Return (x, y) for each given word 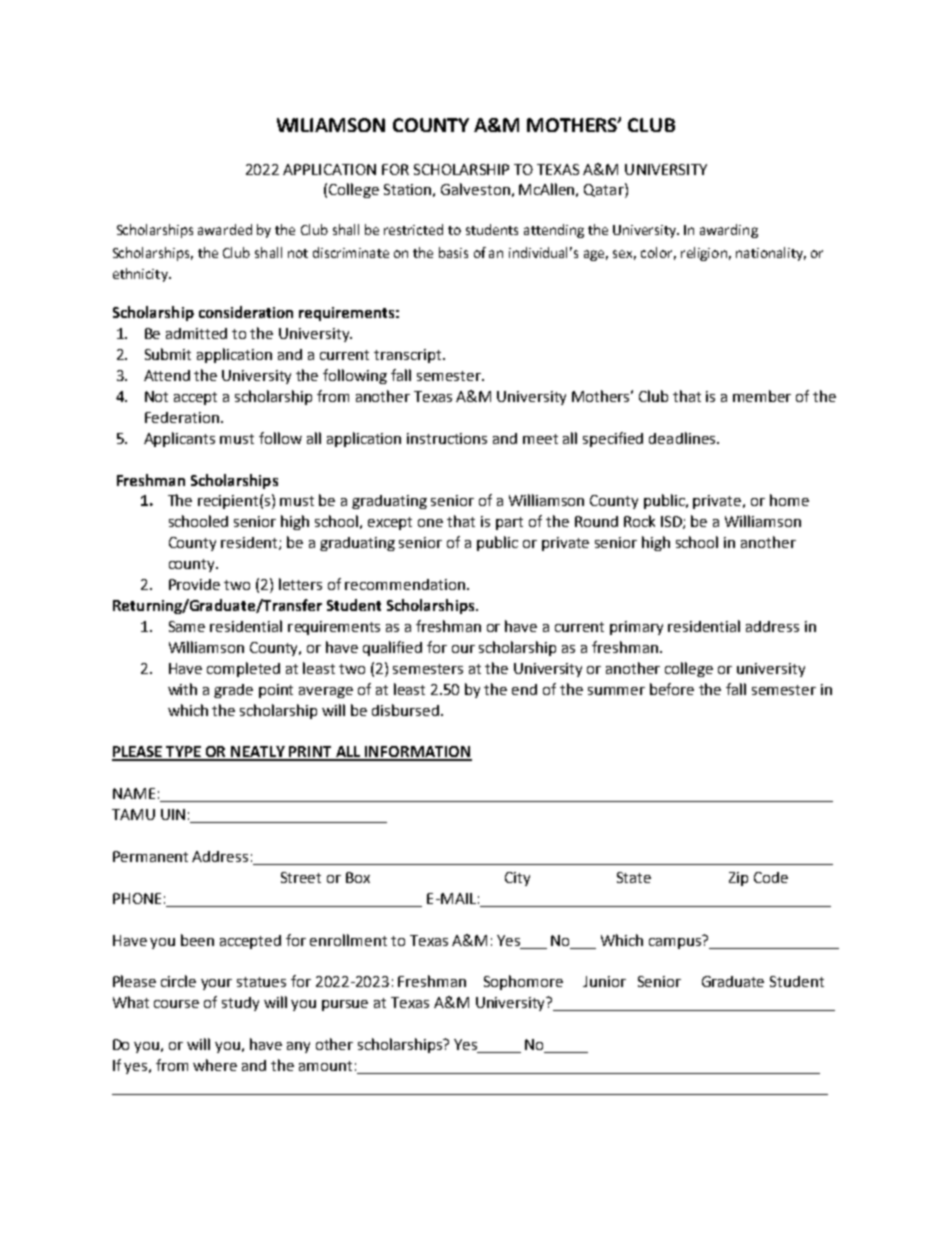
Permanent (150, 856)
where (215, 1065)
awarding (729, 231)
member (762, 396)
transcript (409, 356)
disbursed (405, 710)
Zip (738, 879)
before (672, 689)
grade (233, 691)
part (509, 523)
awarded (225, 229)
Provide (194, 584)
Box (358, 877)
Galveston (475, 189)
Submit (168, 354)
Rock (639, 521)
